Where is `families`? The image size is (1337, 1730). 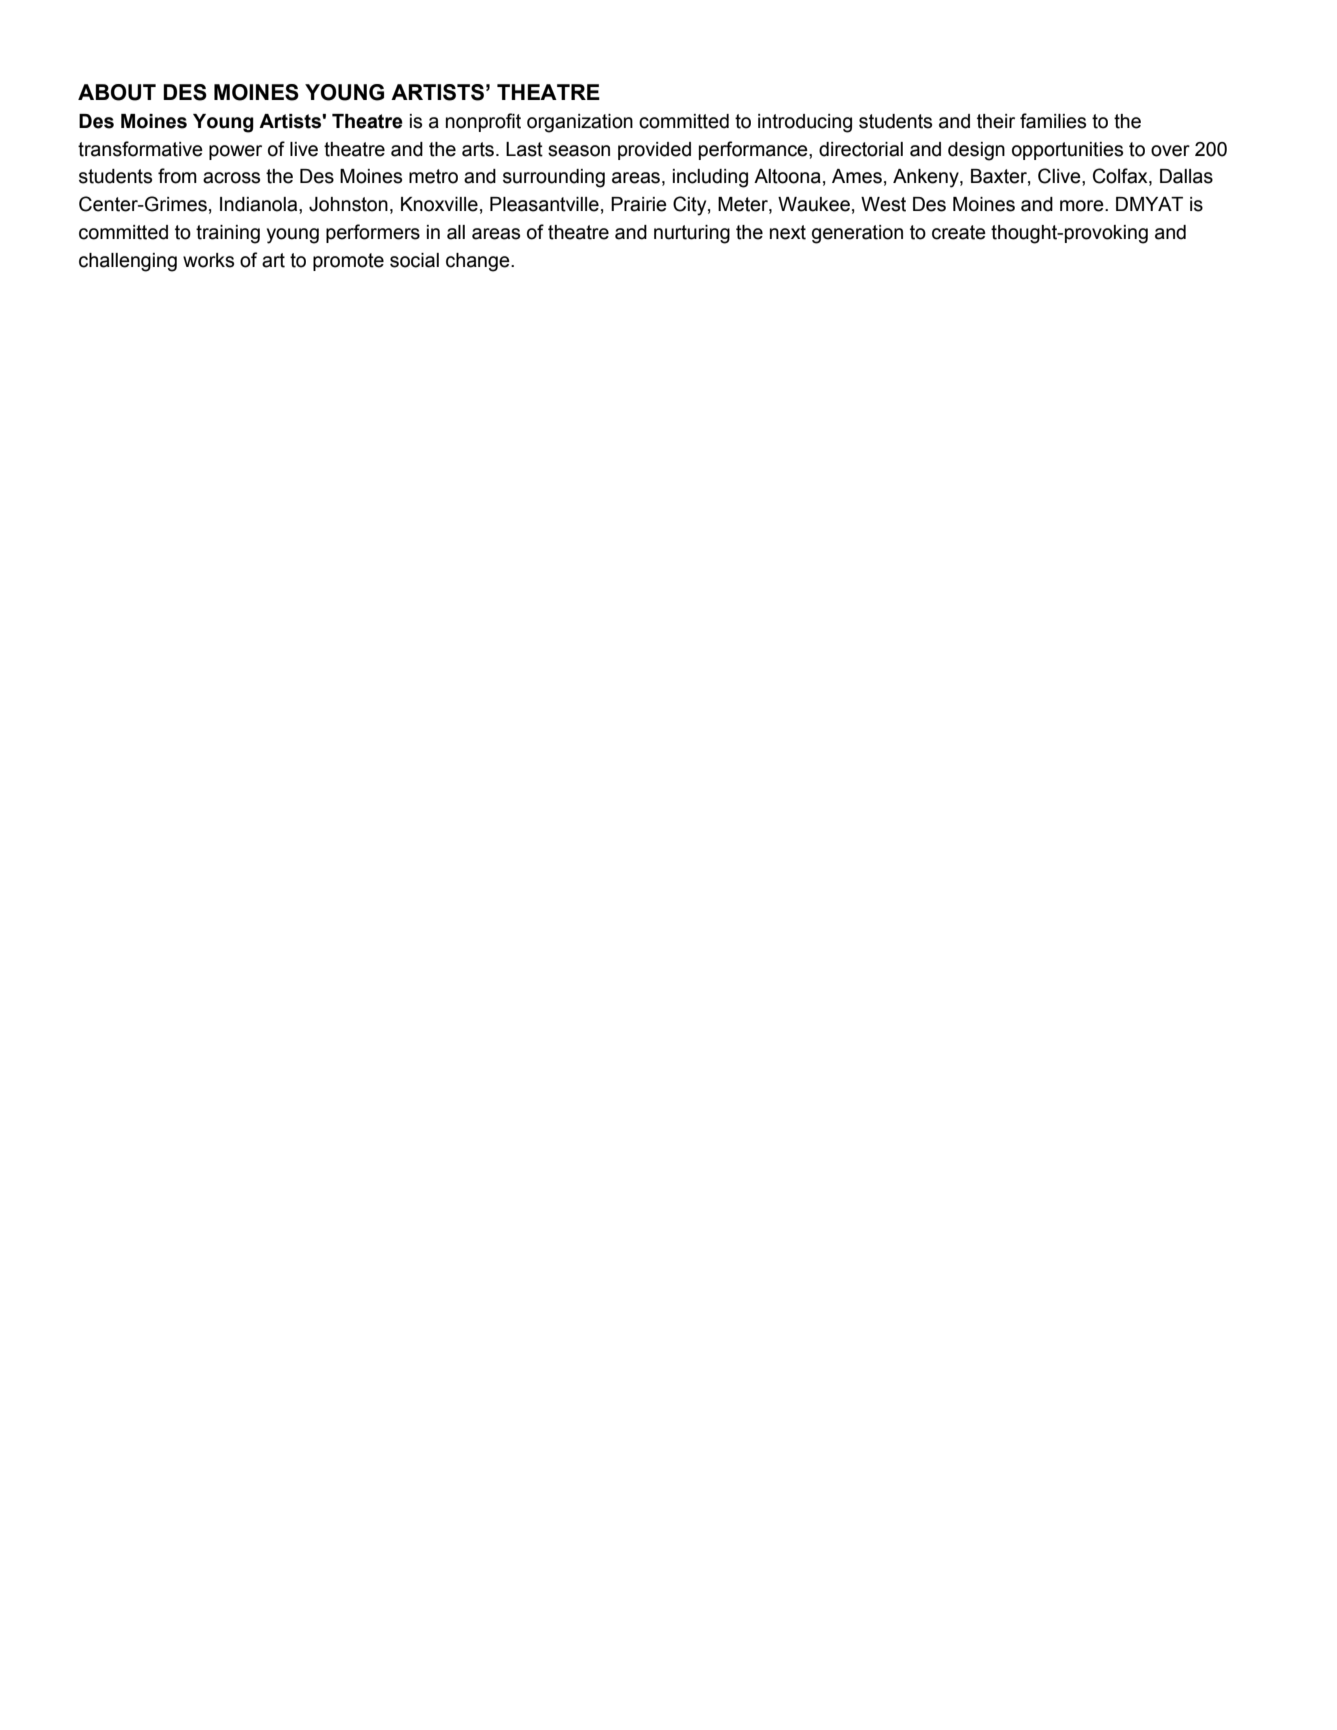 families is located at coordinates (1053, 121).
